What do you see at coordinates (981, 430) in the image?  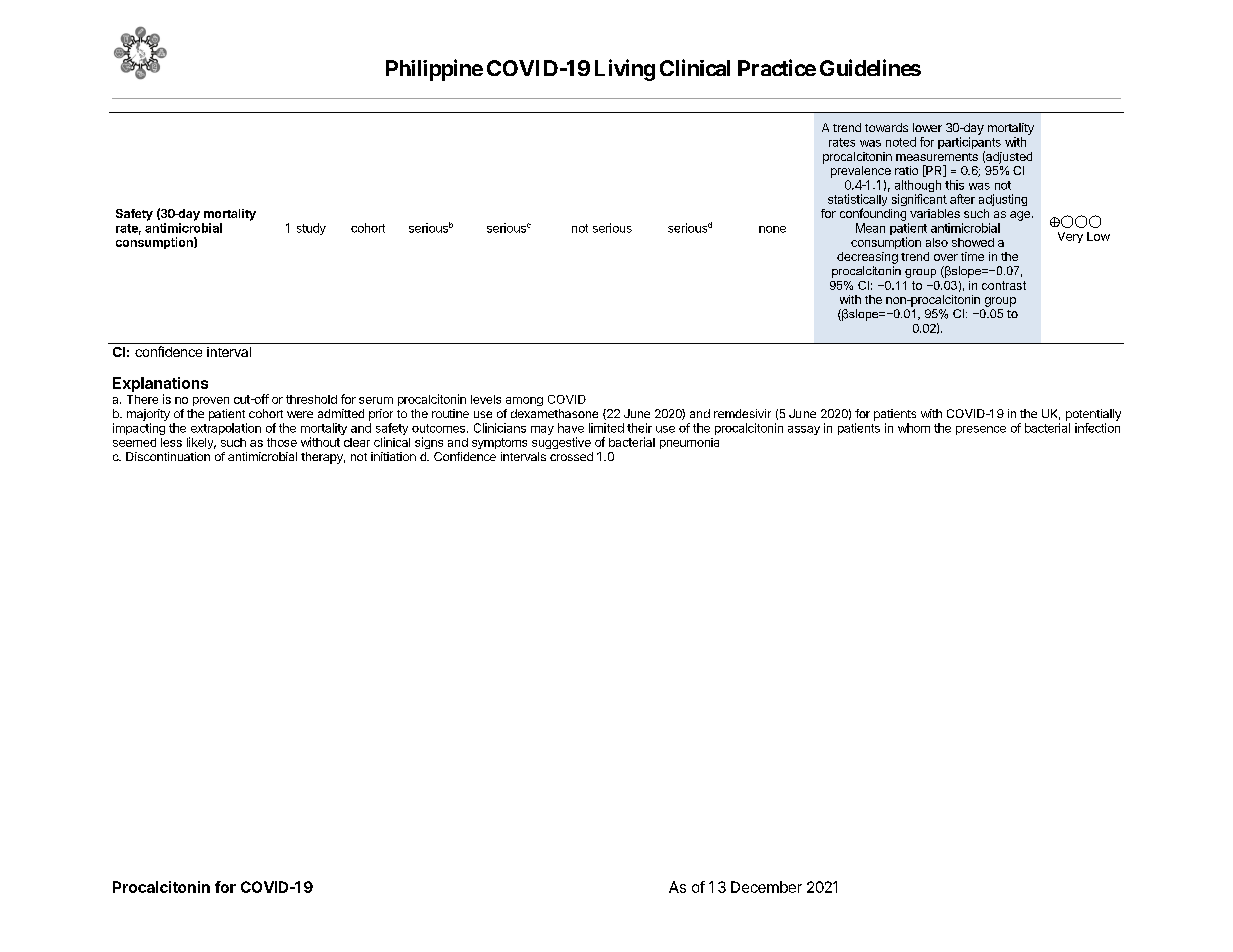 I see `presence` at bounding box center [981, 430].
